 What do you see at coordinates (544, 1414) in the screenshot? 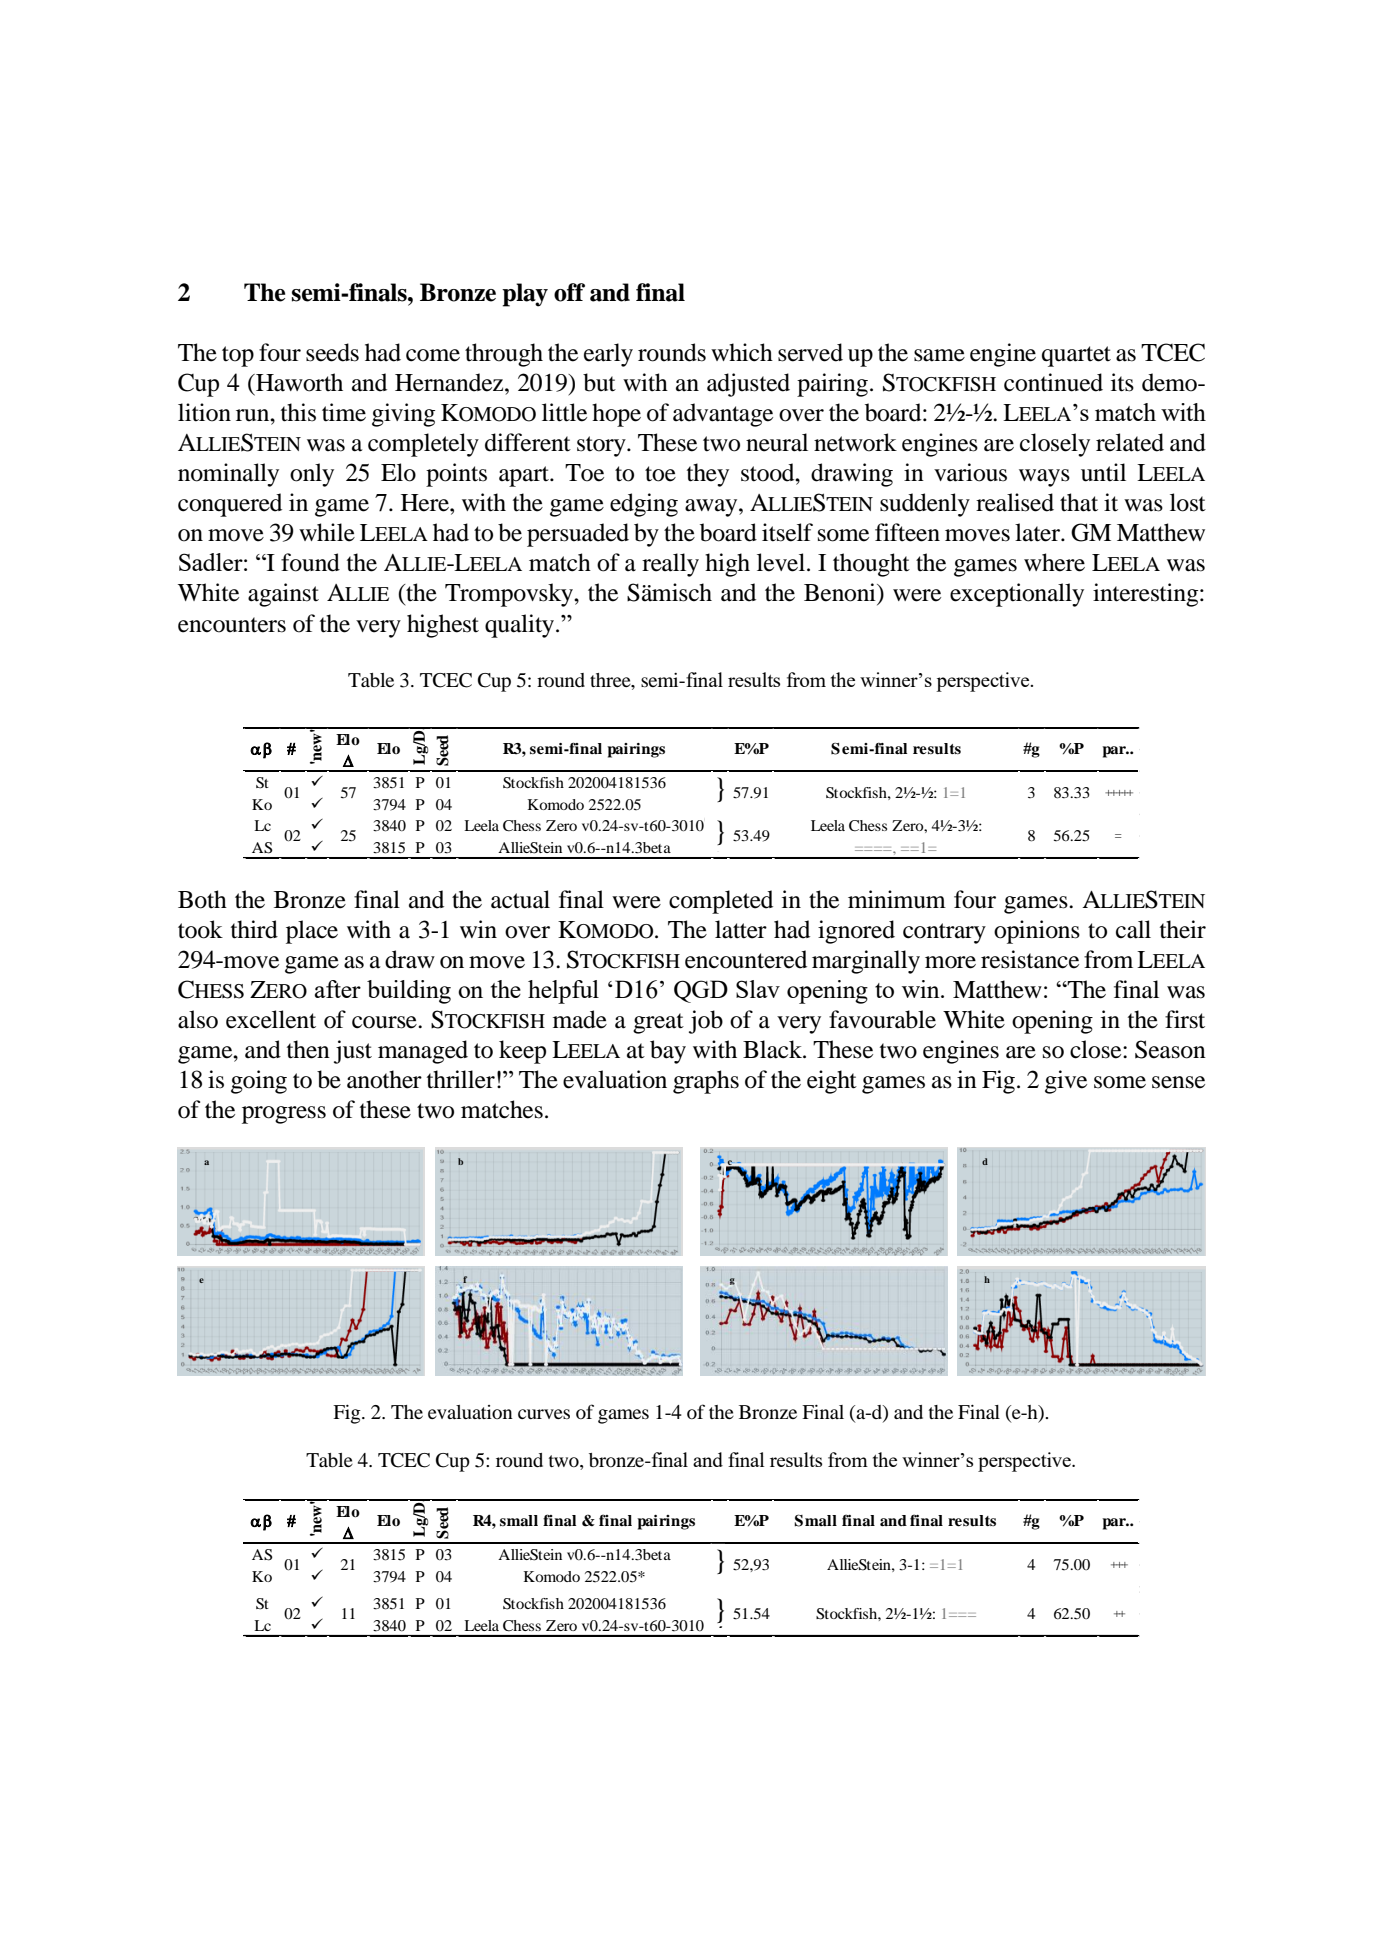
I see `curves` at bounding box center [544, 1414].
